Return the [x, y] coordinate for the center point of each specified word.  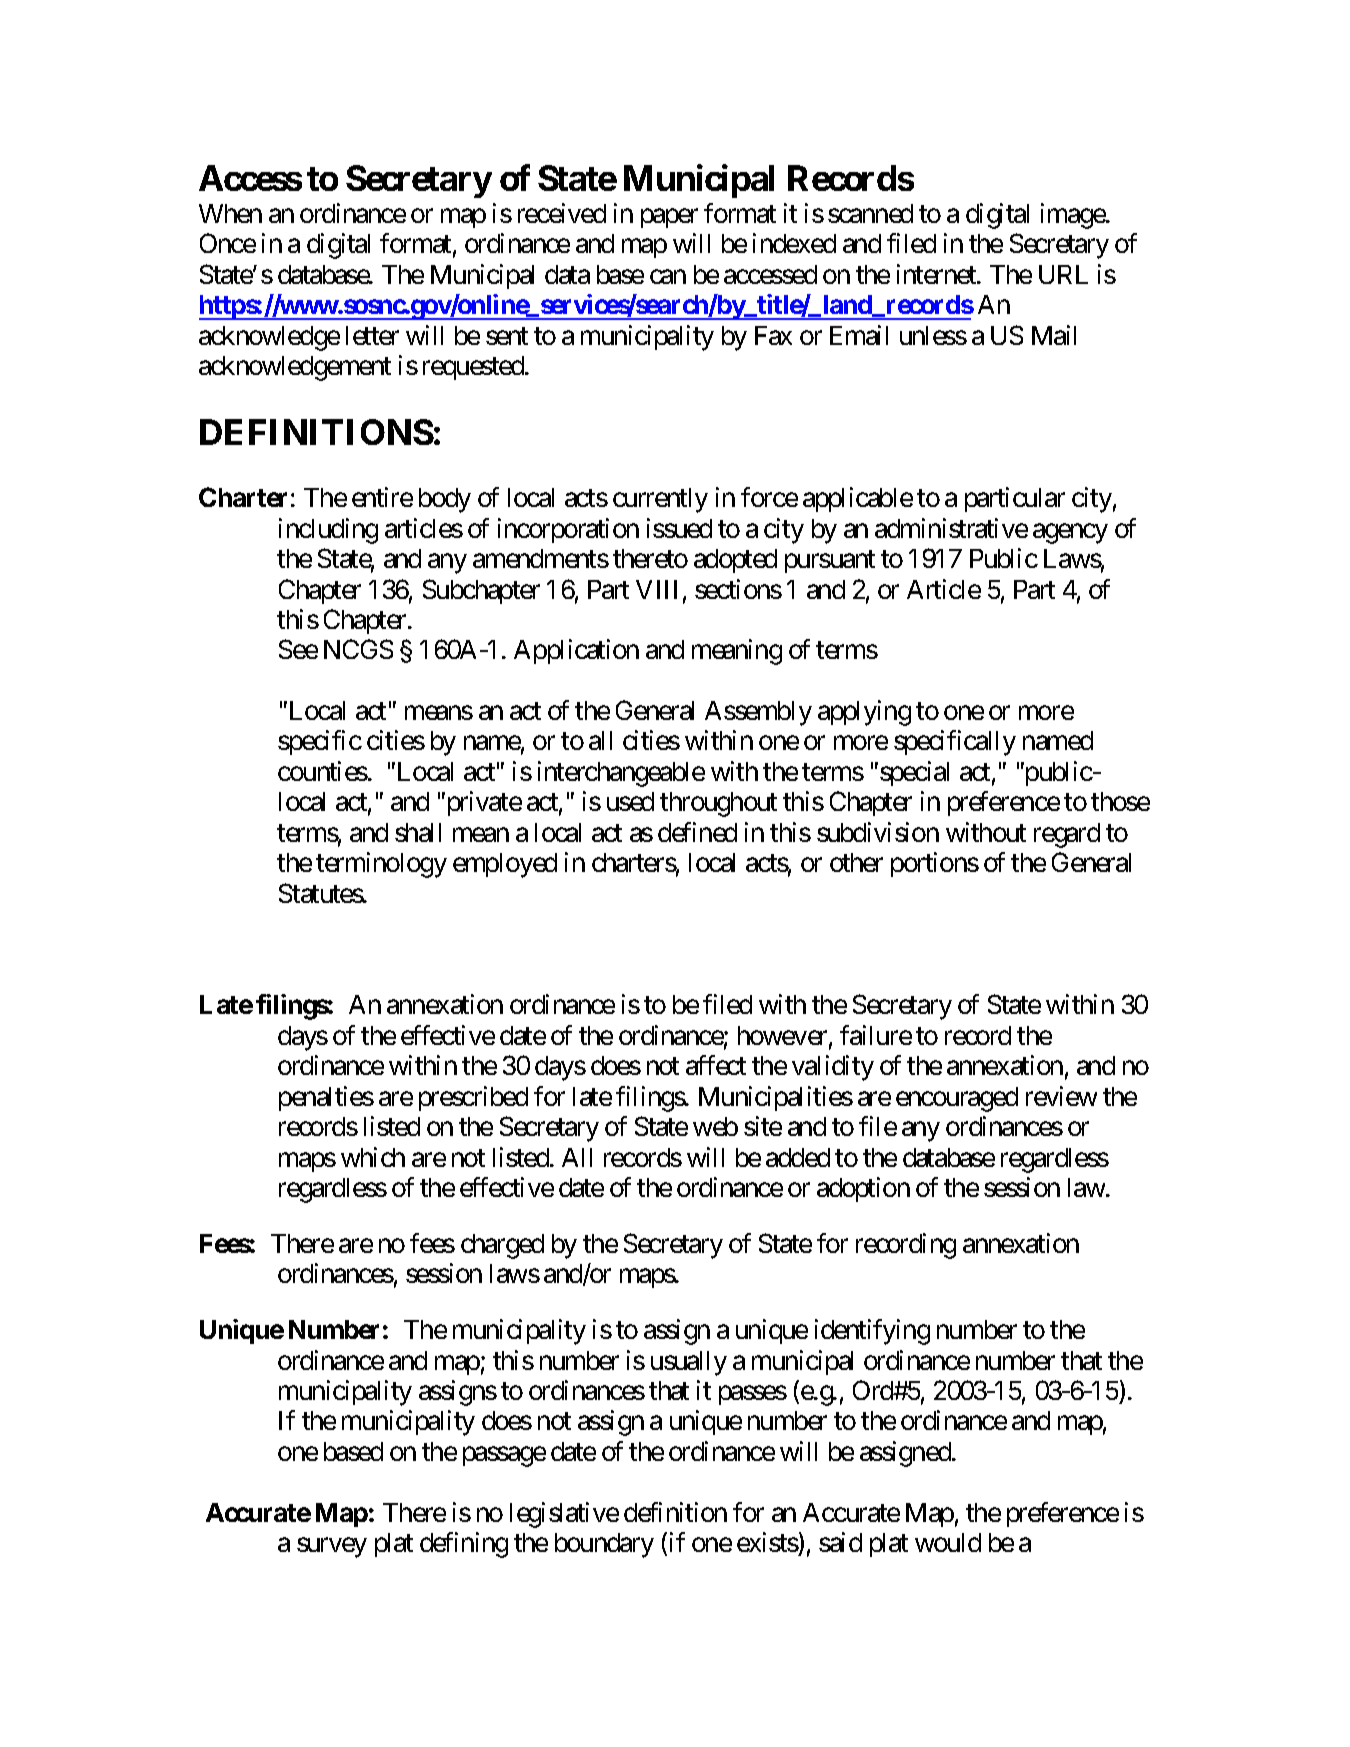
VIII [656, 589]
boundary [604, 1545]
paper [669, 218]
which [373, 1157]
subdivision [878, 832]
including [328, 531]
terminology [381, 865]
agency [1070, 533]
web [715, 1126]
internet [937, 274]
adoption [863, 1189]
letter [372, 335]
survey [332, 1548]
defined [697, 832]
